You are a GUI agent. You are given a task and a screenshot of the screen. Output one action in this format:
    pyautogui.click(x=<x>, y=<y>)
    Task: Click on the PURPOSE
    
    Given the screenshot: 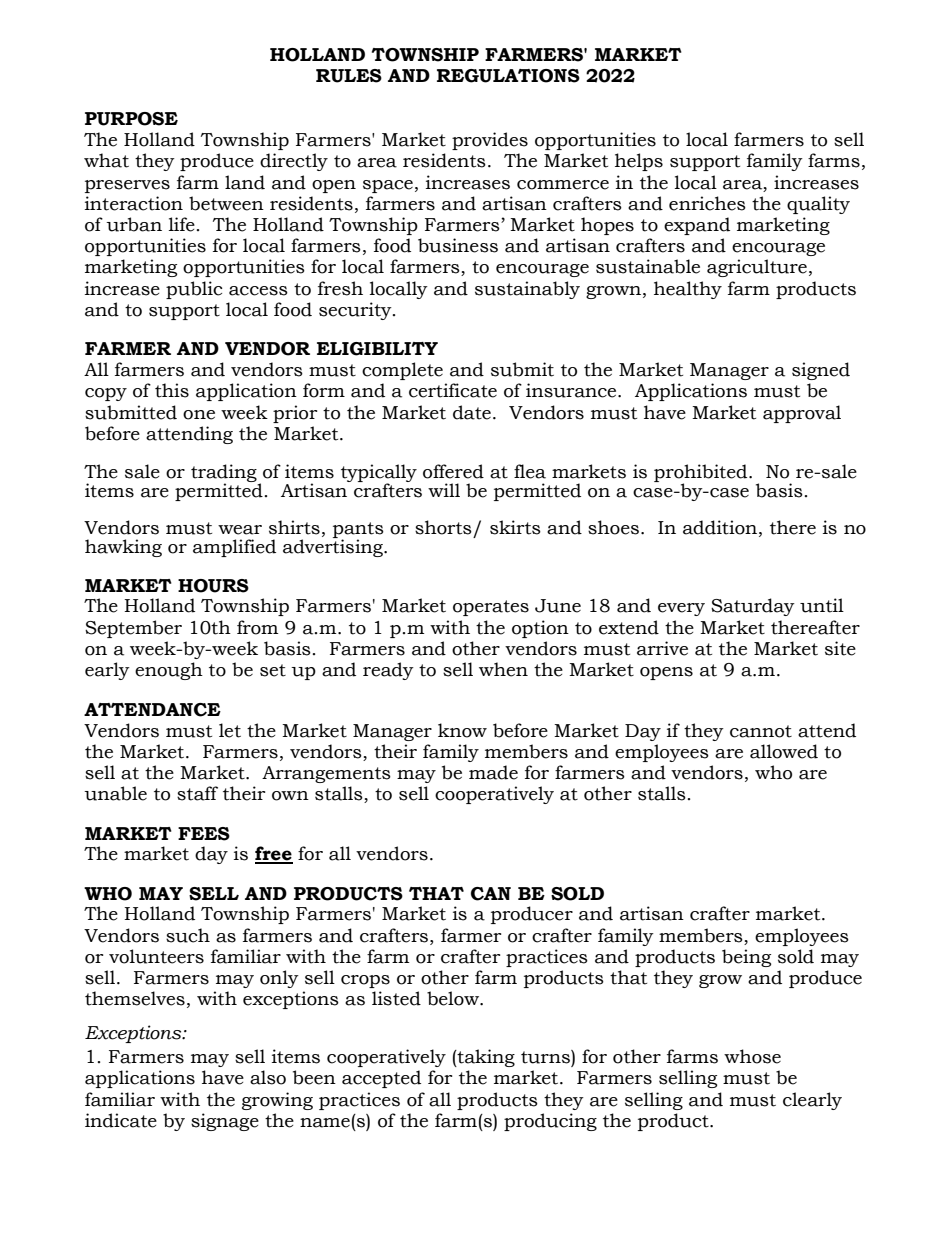 What is the action you would take?
    pyautogui.click(x=131, y=119)
